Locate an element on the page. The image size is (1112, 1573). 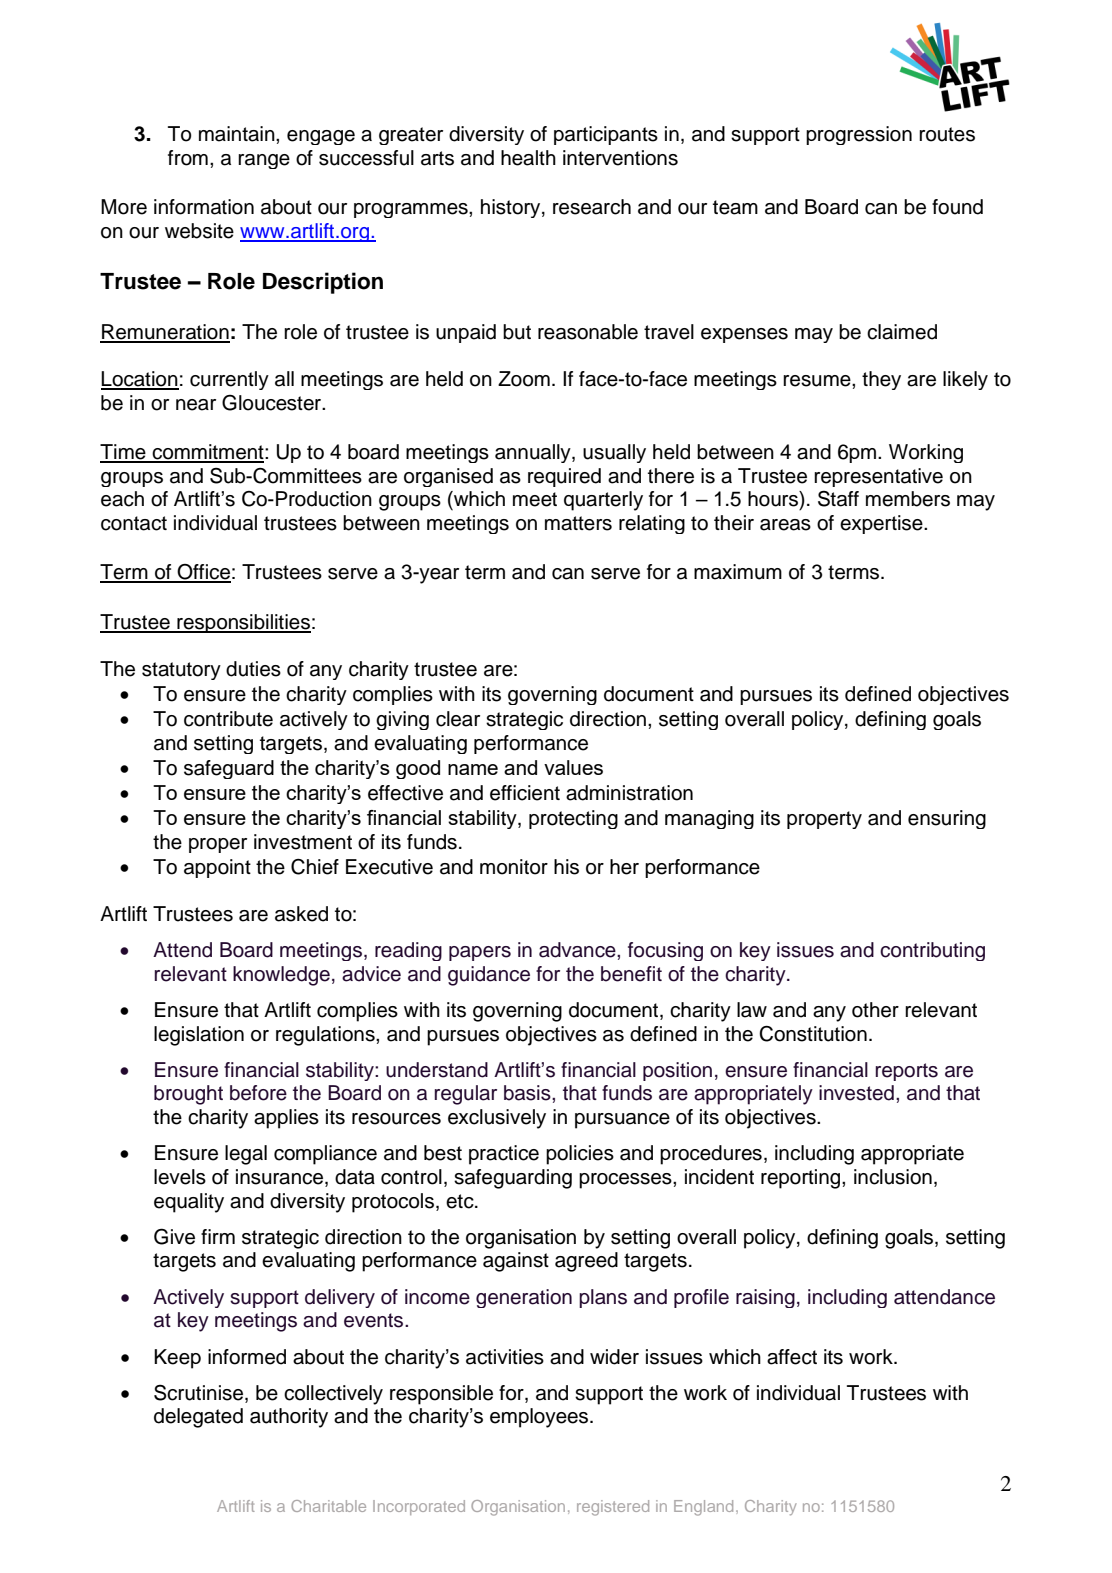
delegated is located at coordinates (198, 1418).
